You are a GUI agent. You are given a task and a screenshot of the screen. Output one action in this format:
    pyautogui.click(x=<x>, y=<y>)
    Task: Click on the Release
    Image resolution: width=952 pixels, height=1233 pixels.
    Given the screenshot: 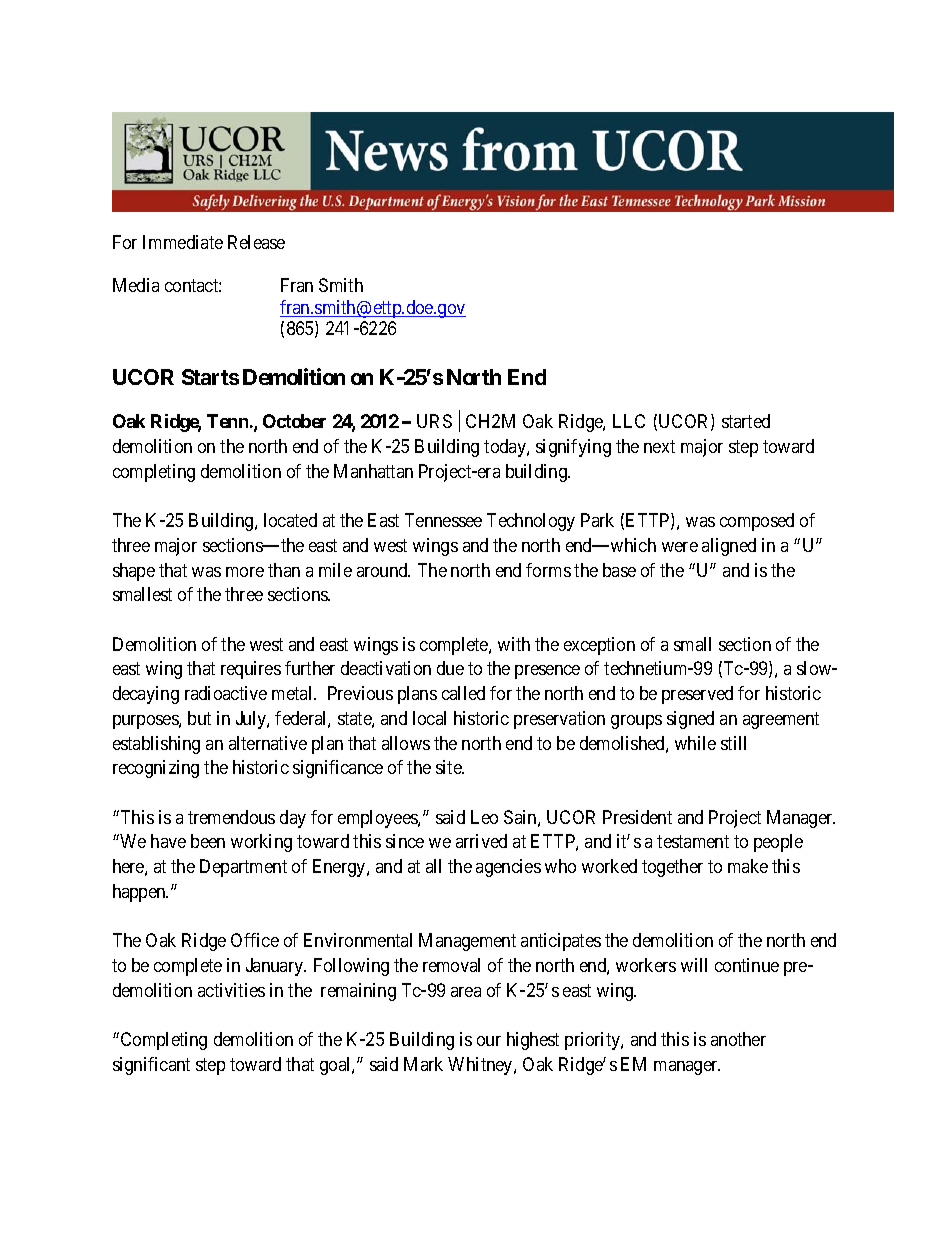 What is the action you would take?
    pyautogui.click(x=256, y=242)
